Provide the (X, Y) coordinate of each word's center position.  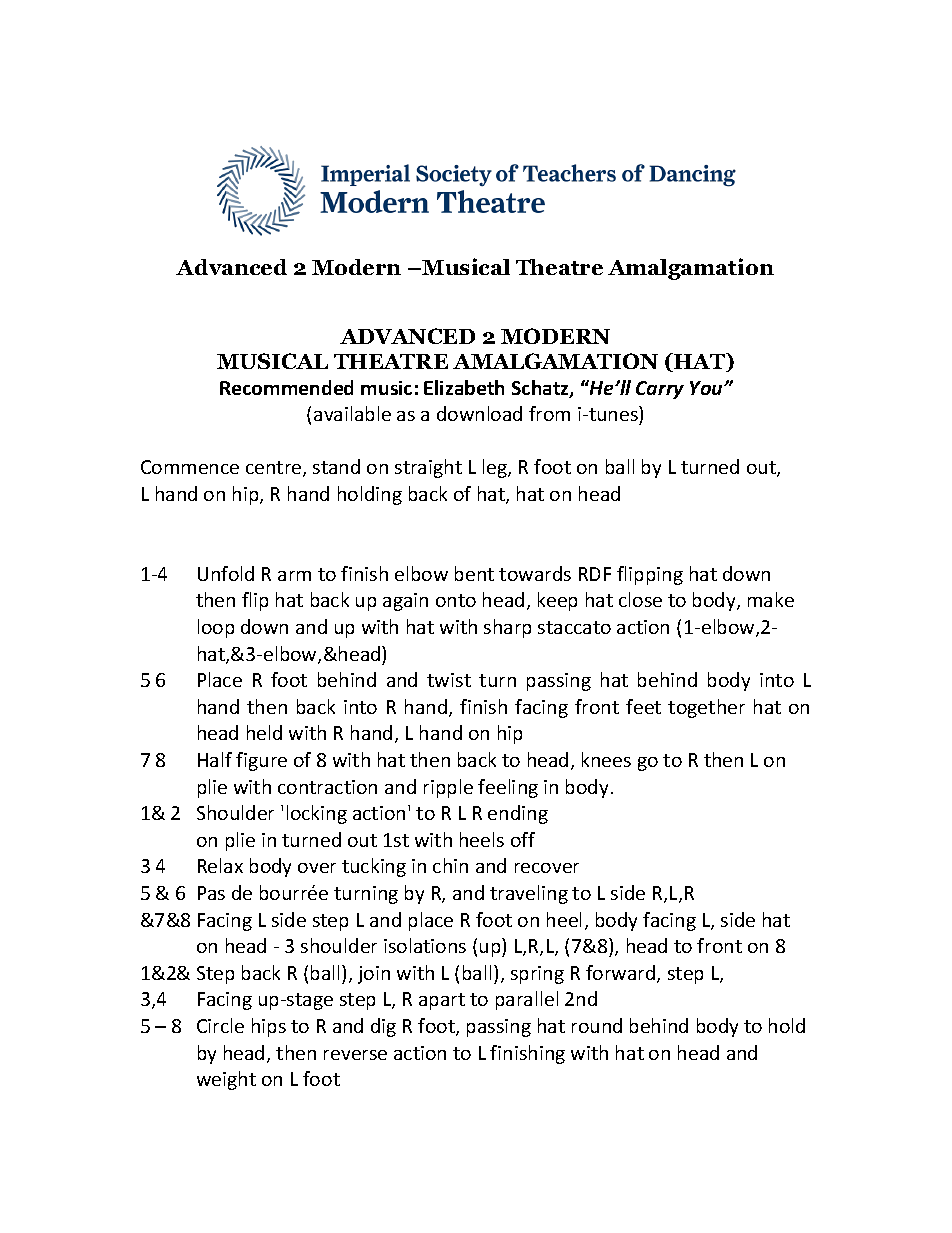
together (706, 708)
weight (226, 1080)
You (707, 388)
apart (442, 1001)
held (264, 732)
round (597, 1025)
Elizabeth (464, 387)
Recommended (286, 387)
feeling (508, 788)
